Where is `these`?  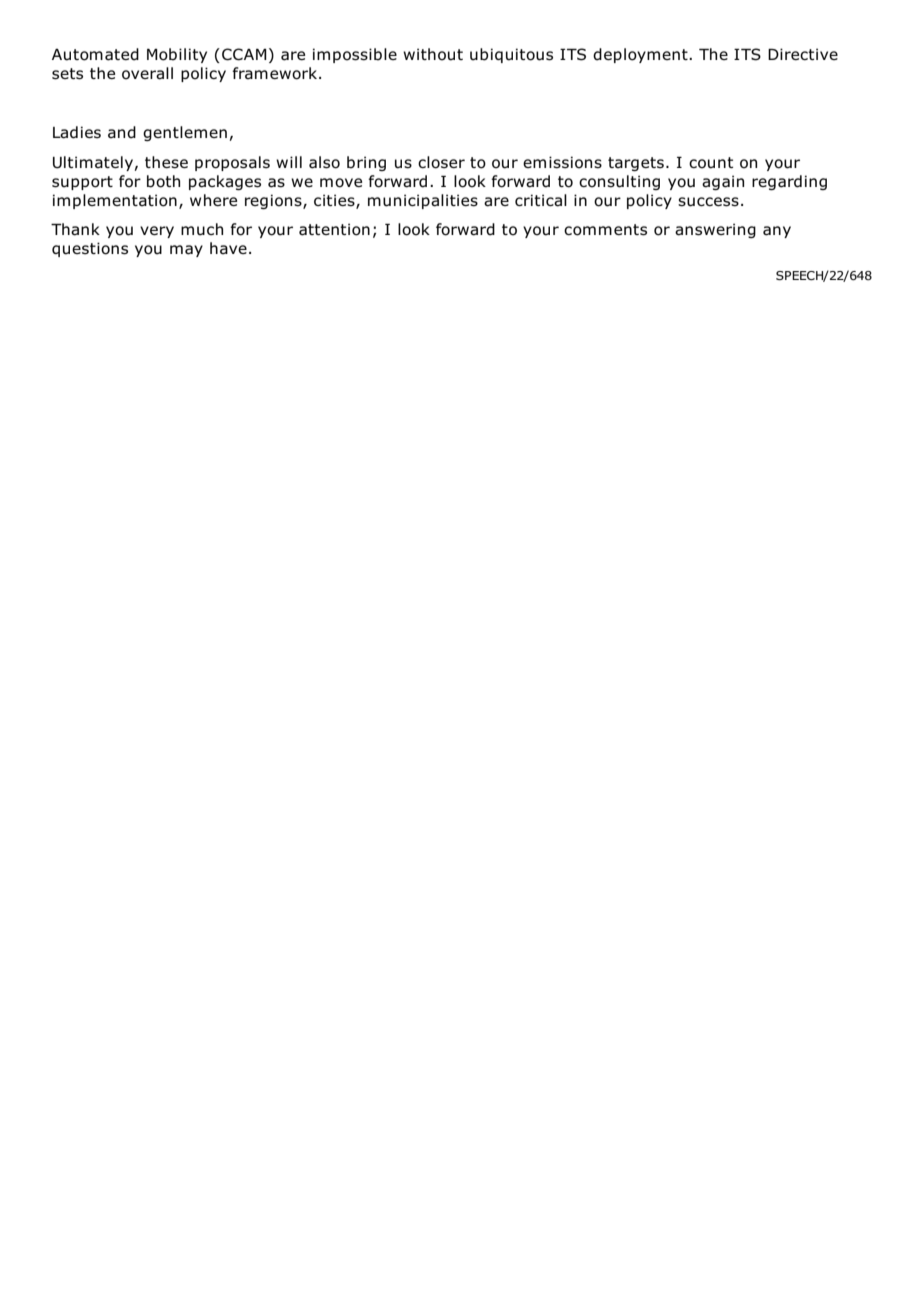 these is located at coordinates (166, 162).
